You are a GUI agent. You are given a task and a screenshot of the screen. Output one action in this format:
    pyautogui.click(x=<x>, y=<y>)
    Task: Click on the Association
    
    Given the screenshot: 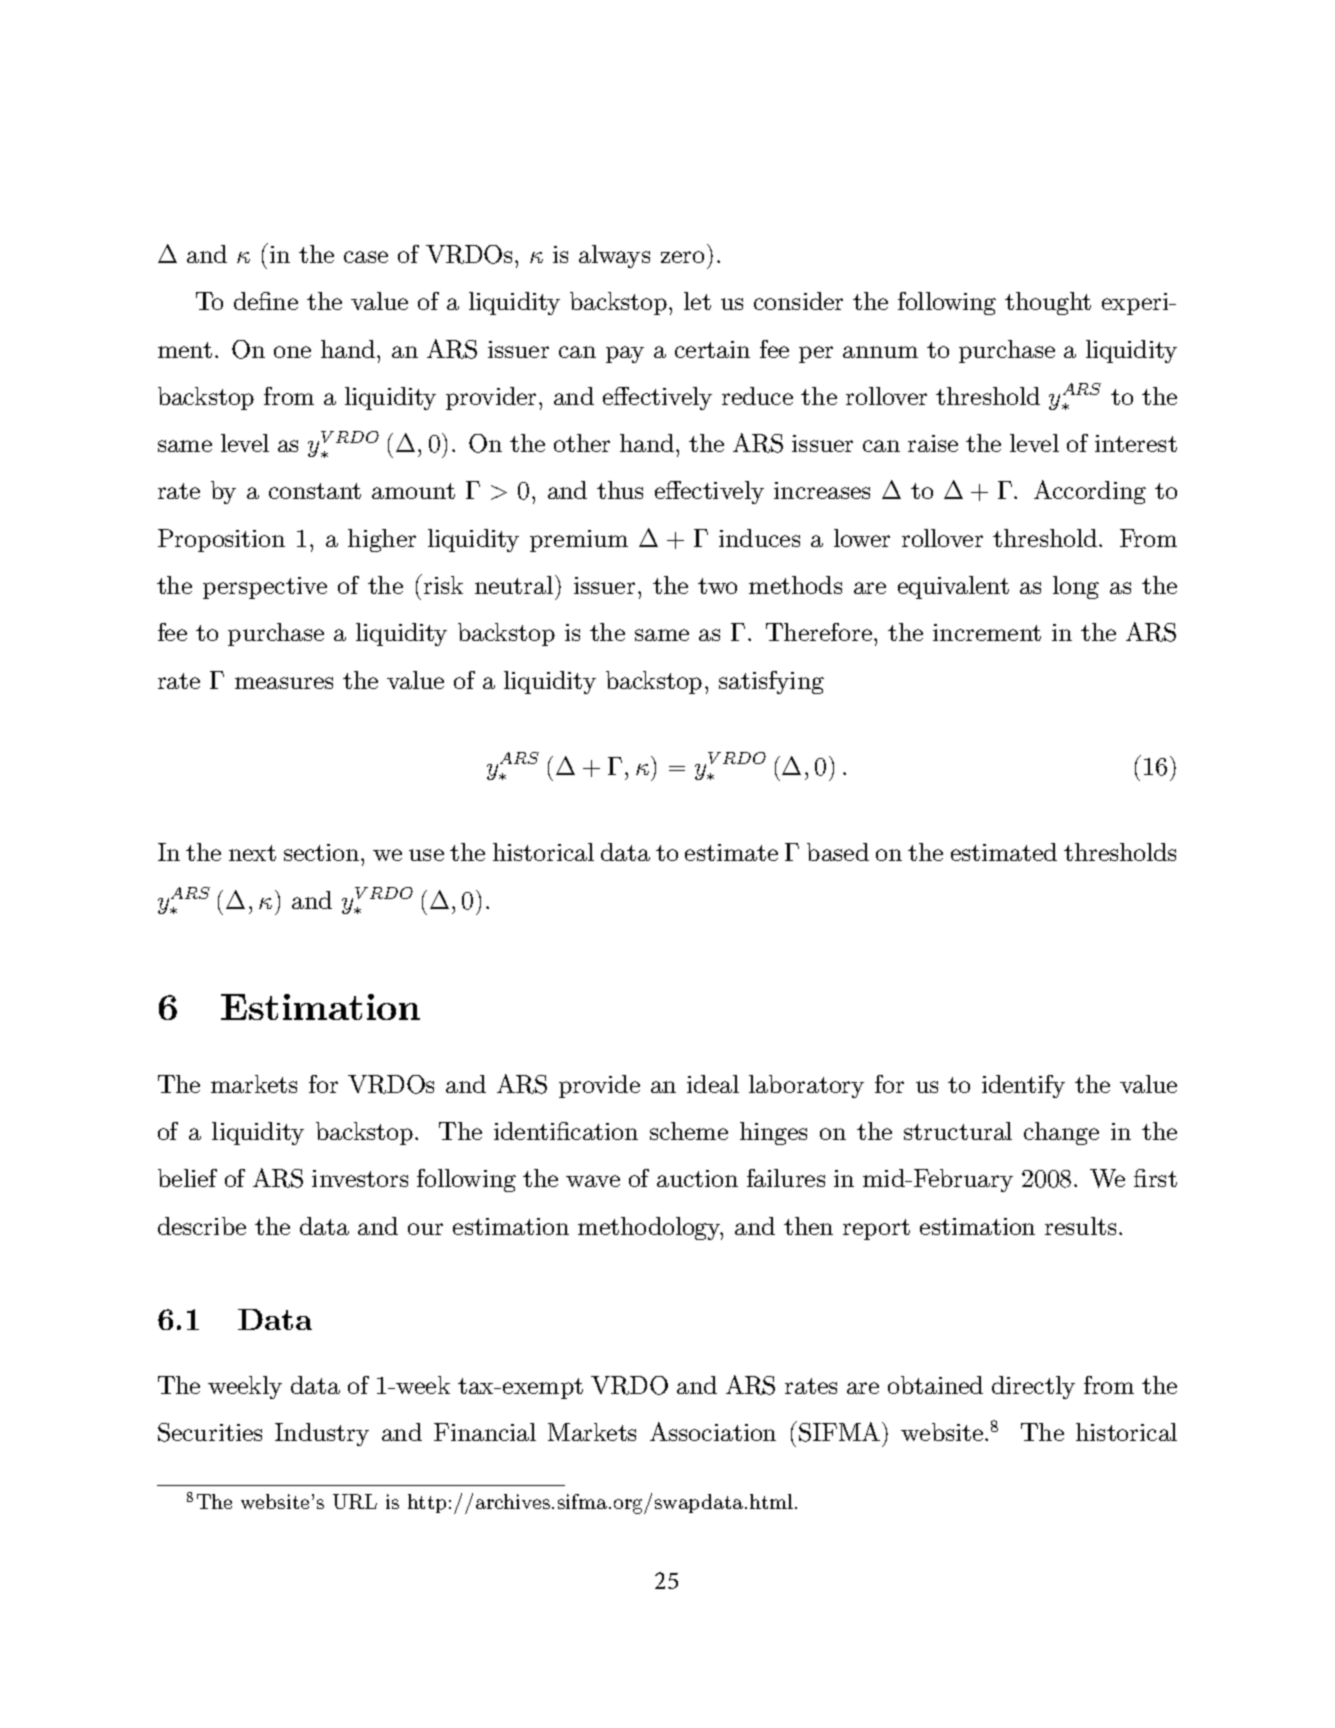 What is the action you would take?
    pyautogui.click(x=713, y=1431)
